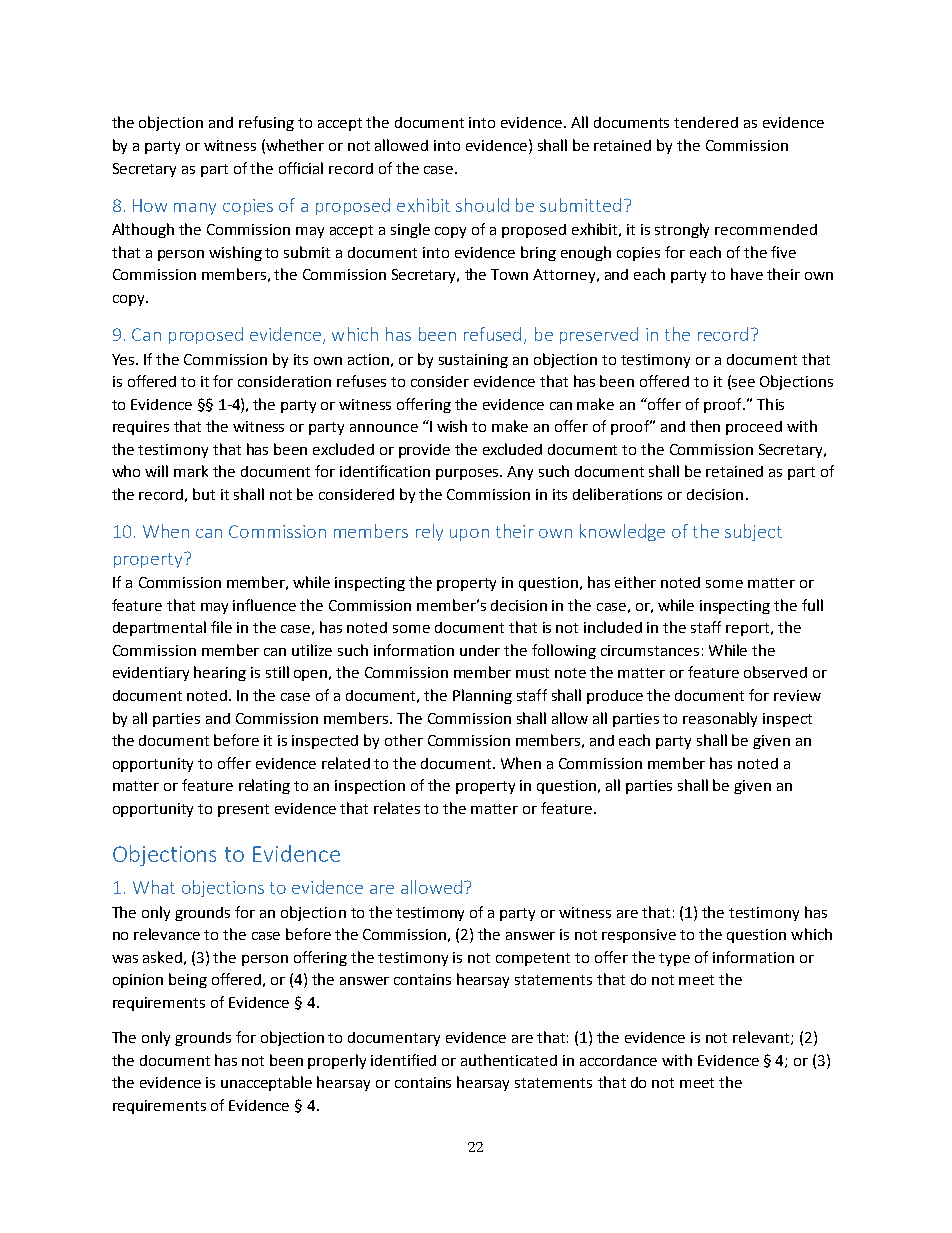  What do you see at coordinates (221, 627) in the document?
I see `file` at bounding box center [221, 627].
